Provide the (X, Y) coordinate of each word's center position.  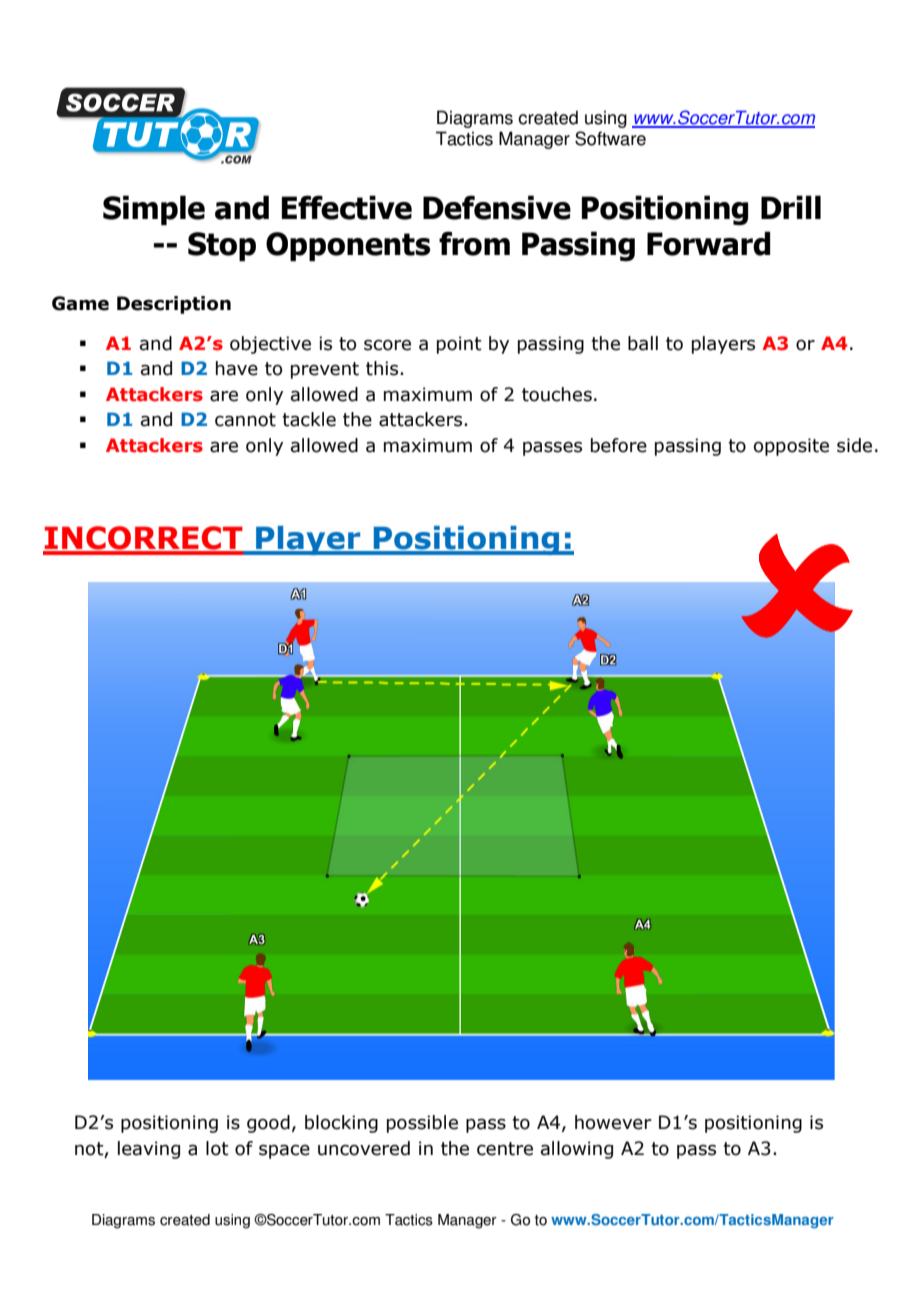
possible (422, 1124)
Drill (791, 207)
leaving (149, 1150)
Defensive (497, 207)
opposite (791, 447)
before (619, 445)
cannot (245, 420)
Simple (154, 210)
